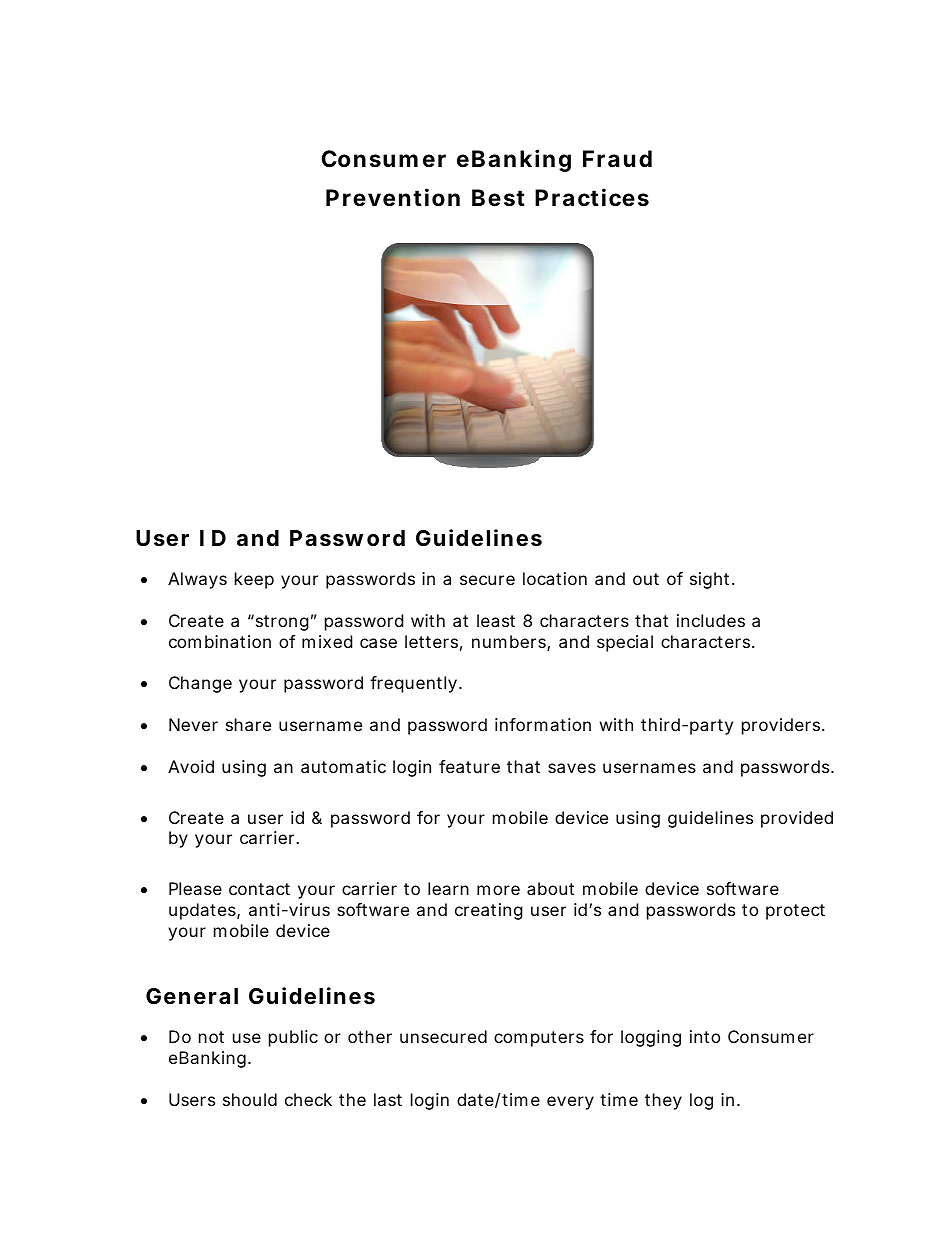 The image size is (952, 1233). Describe the element at coordinates (498, 198) in the screenshot. I see `Best` at that location.
